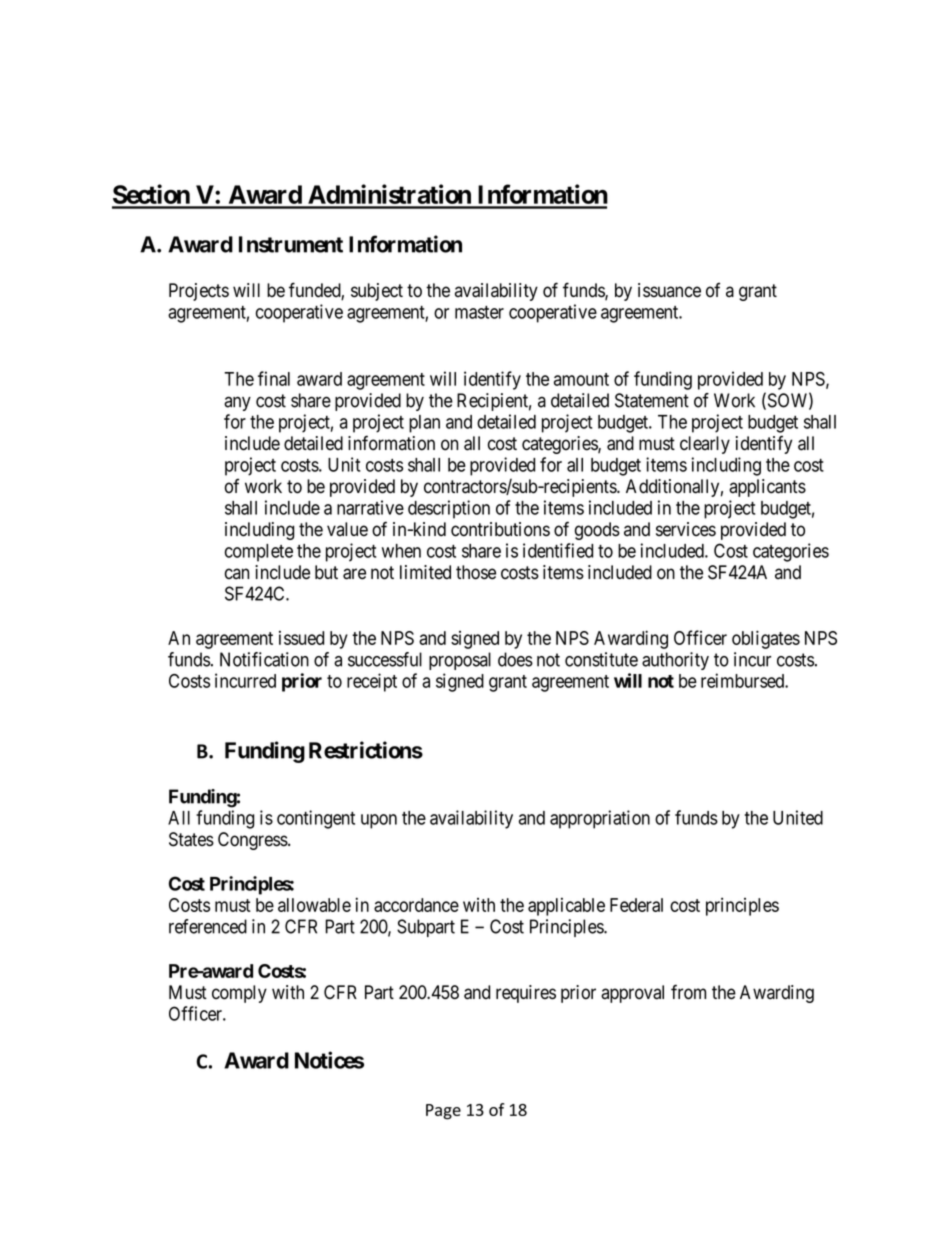 The image size is (952, 1233). Describe the element at coordinates (479, 312) in the screenshot. I see `master` at that location.
